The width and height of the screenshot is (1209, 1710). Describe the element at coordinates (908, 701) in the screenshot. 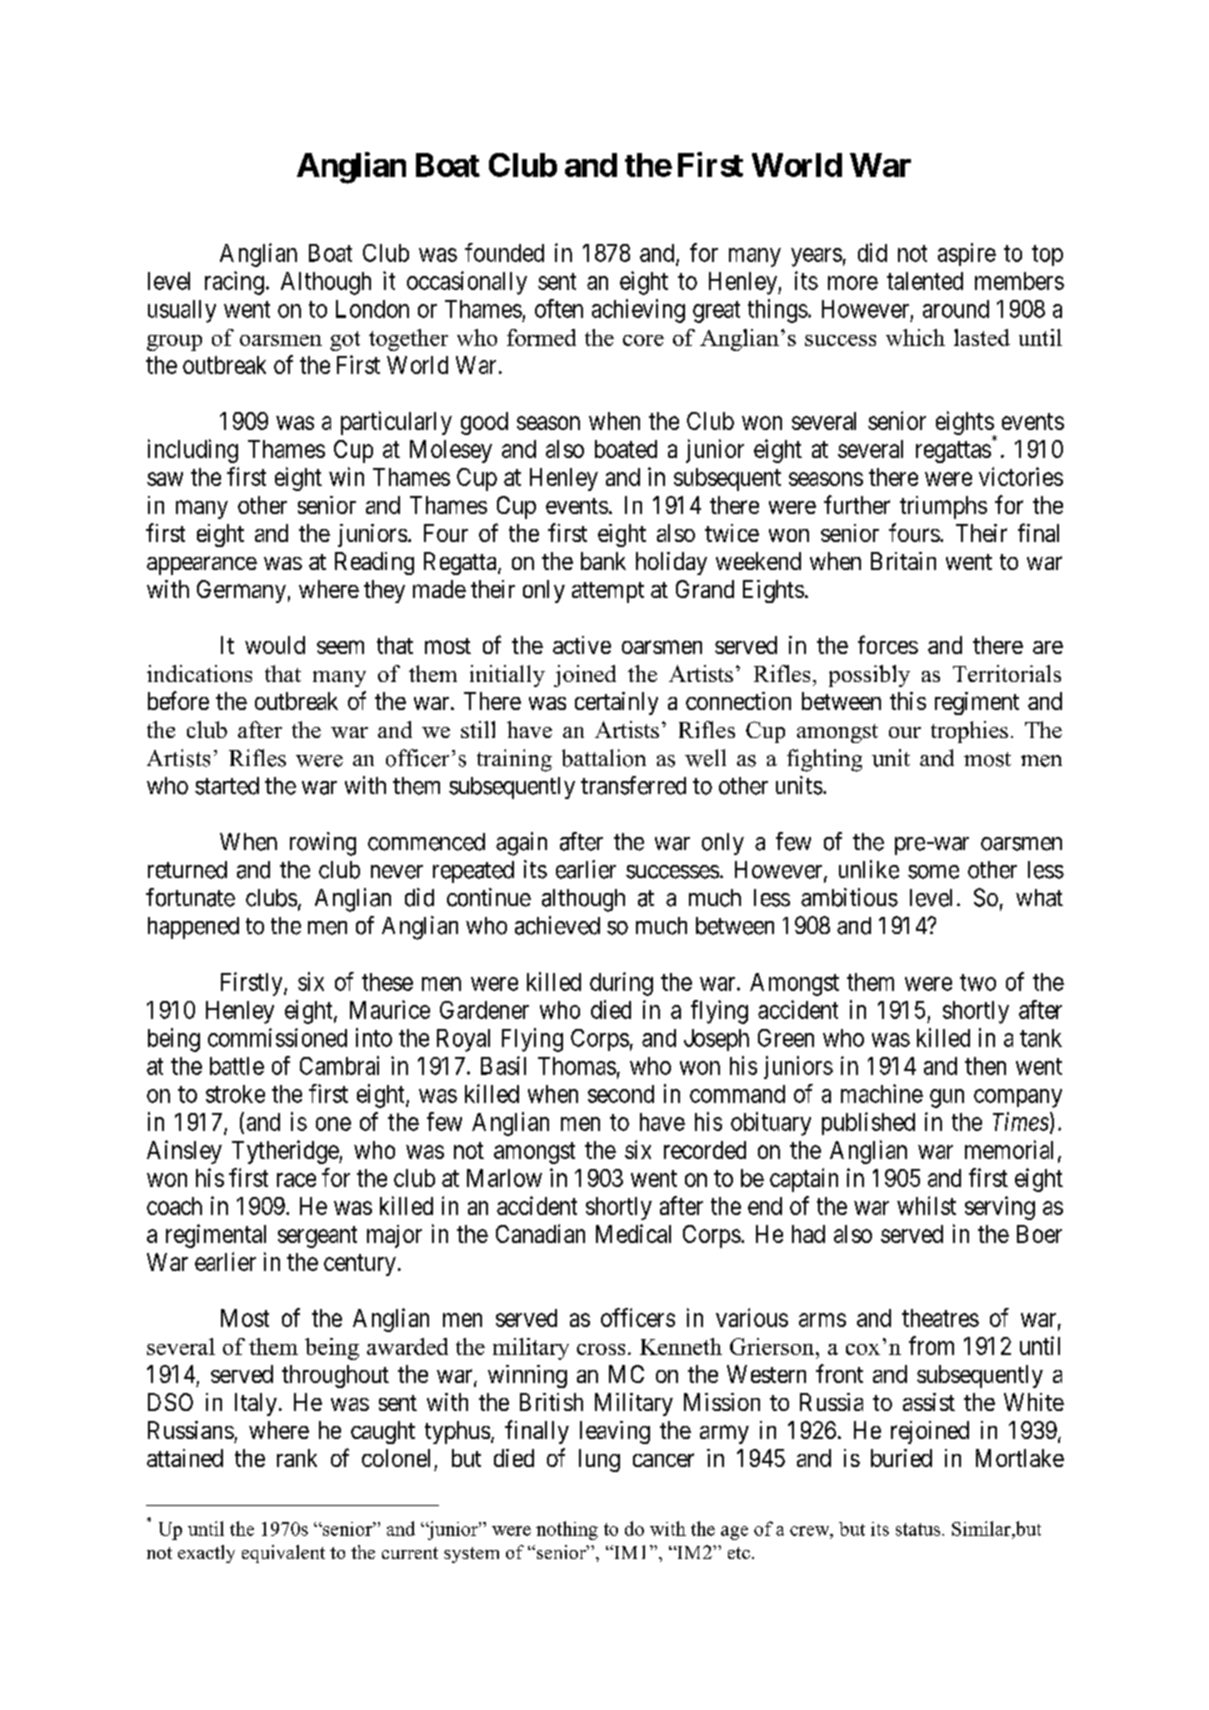

I see `this` at that location.
